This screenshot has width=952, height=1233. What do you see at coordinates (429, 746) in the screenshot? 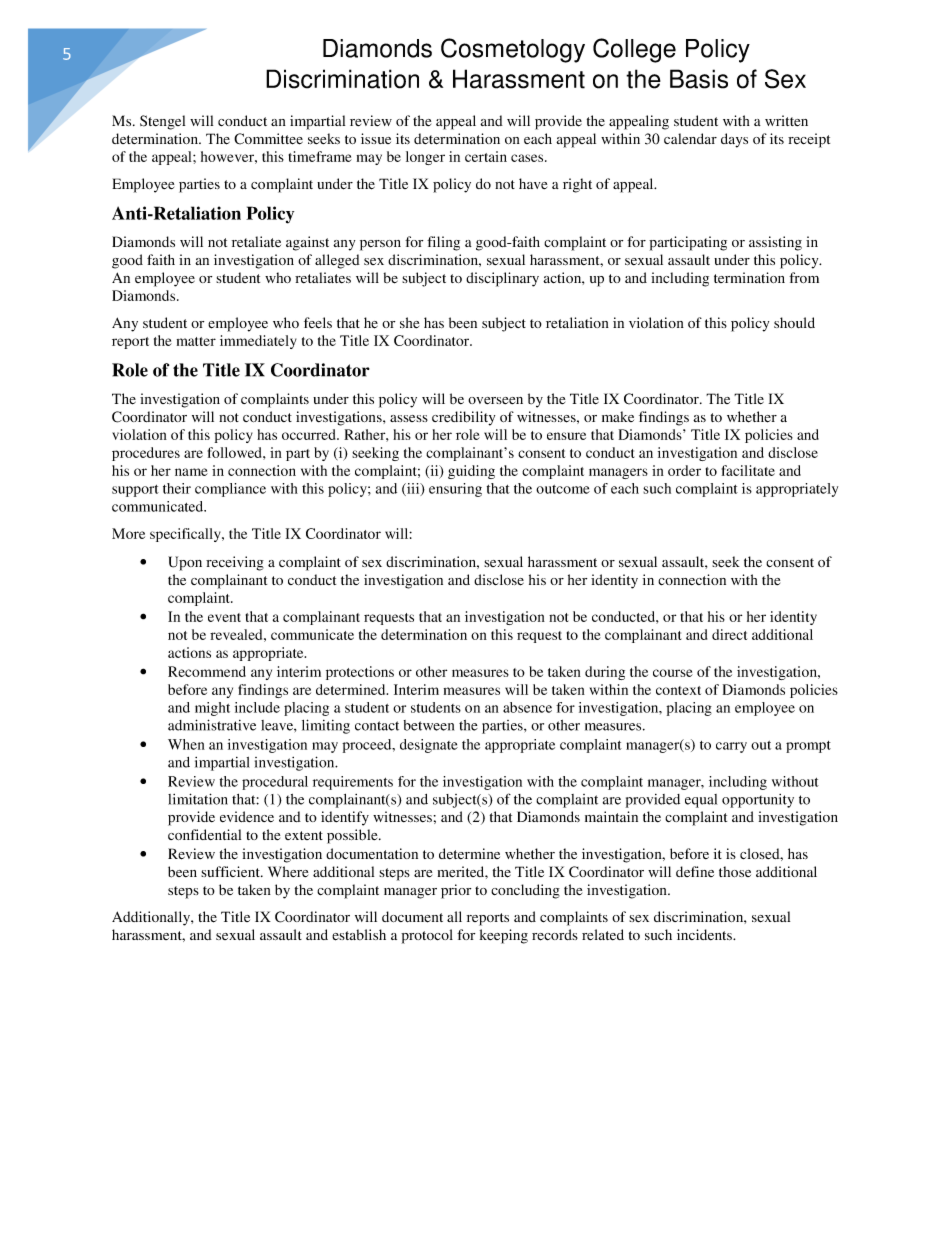
I see `designate` at bounding box center [429, 746].
